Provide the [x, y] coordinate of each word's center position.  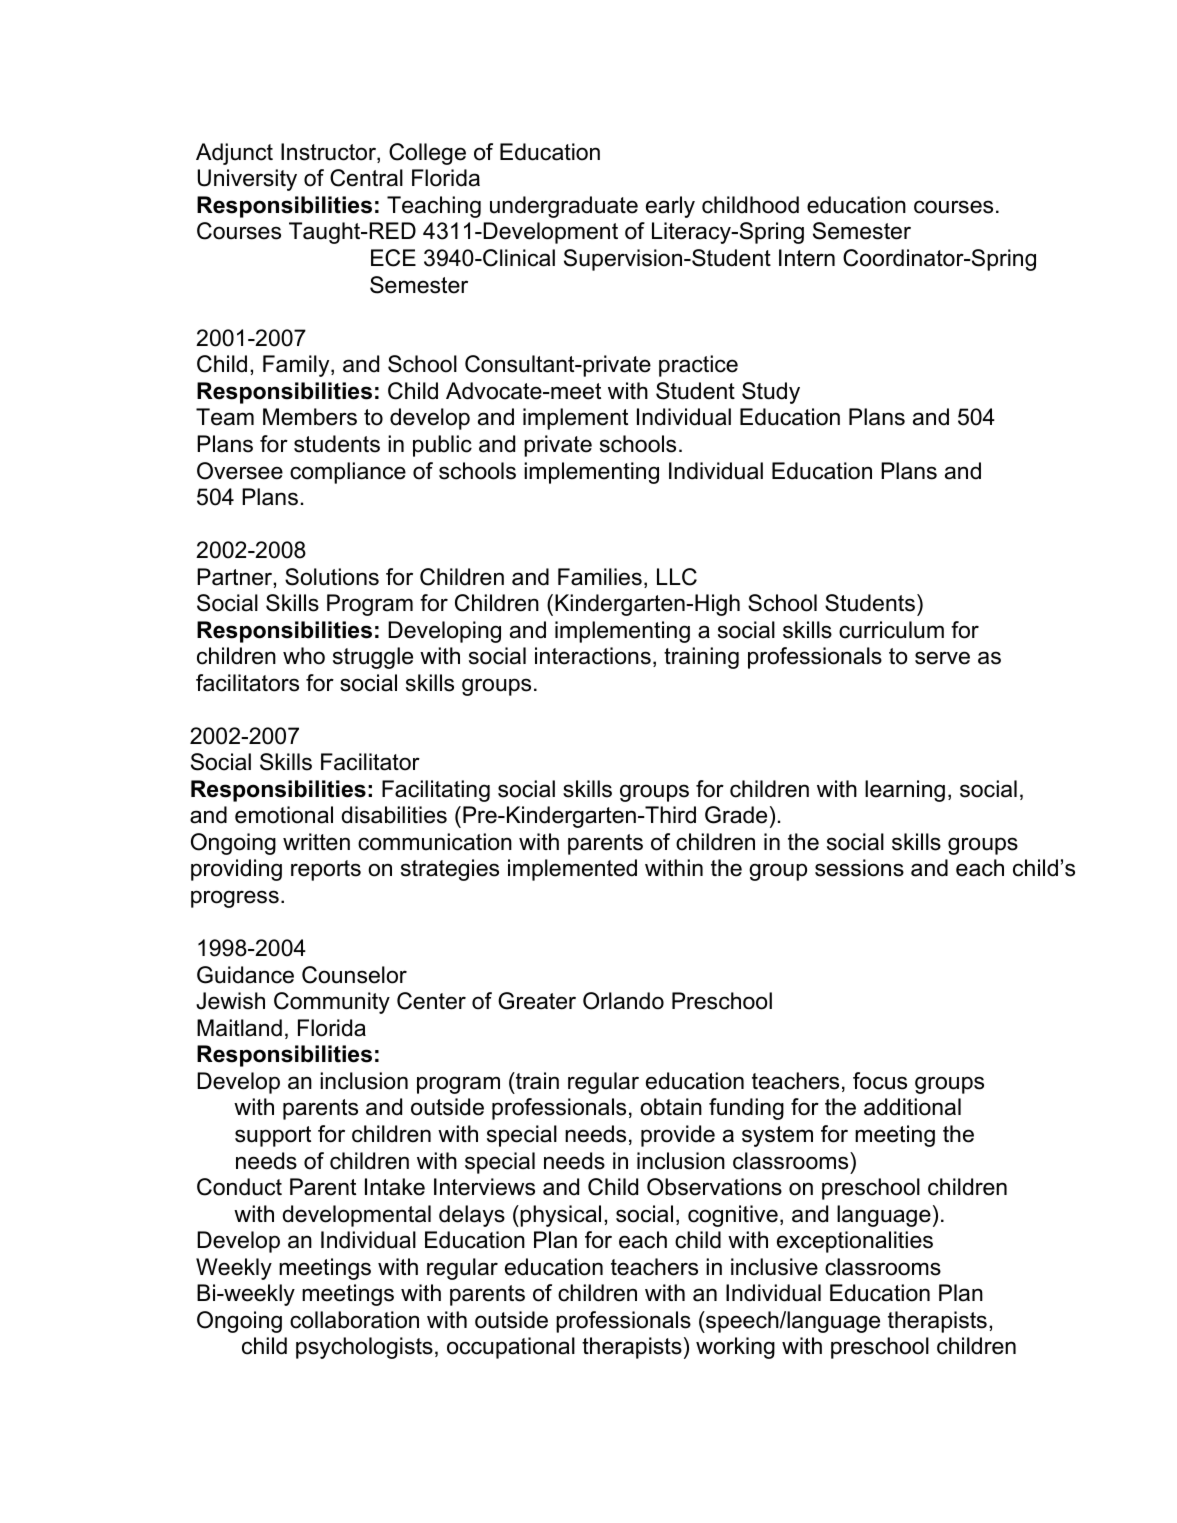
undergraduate [564, 207]
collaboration [354, 1320]
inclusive [774, 1267]
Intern [807, 258]
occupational [511, 1348]
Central [366, 178]
